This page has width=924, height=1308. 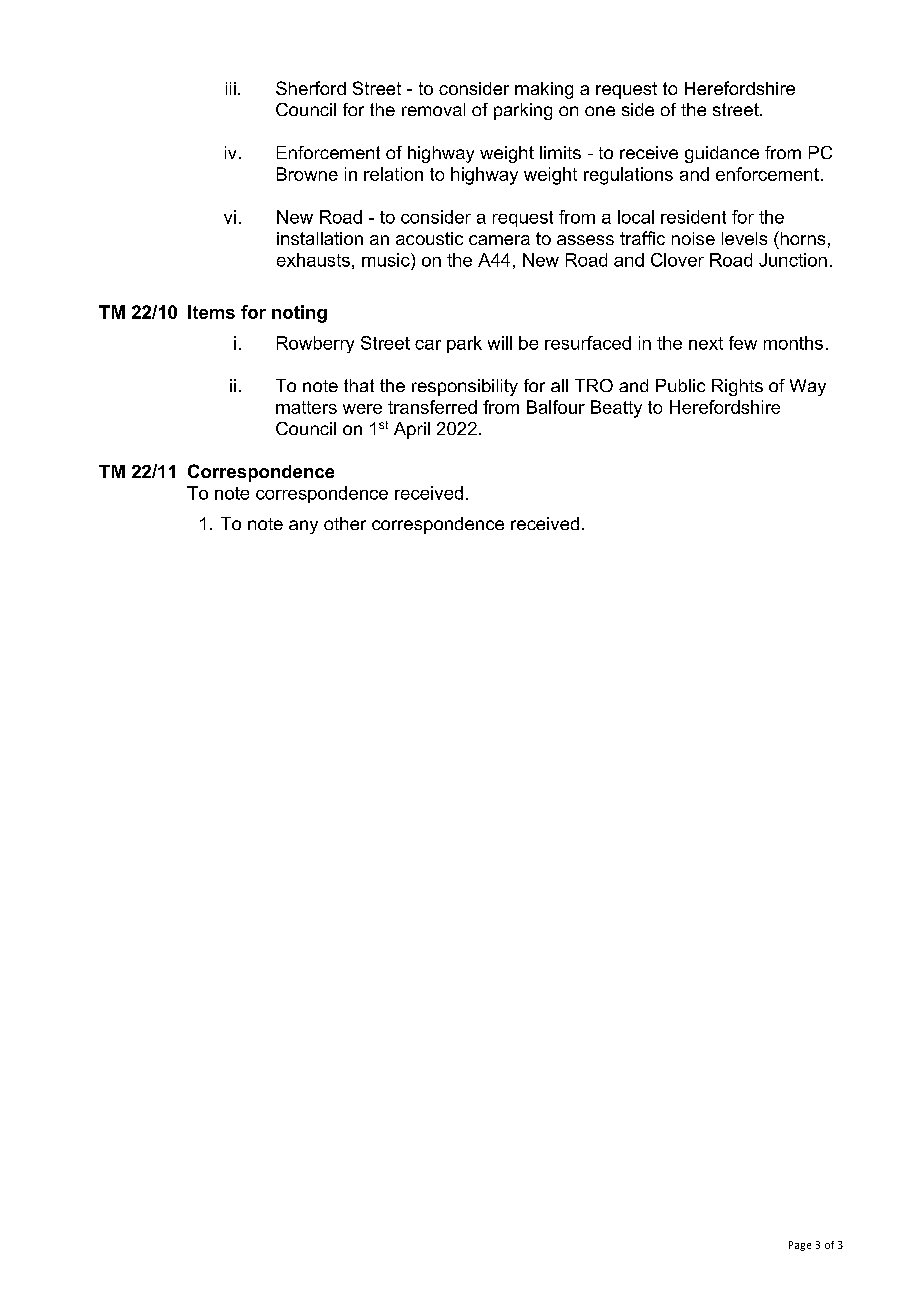 What do you see at coordinates (722, 154) in the page?
I see `guidance` at bounding box center [722, 154].
